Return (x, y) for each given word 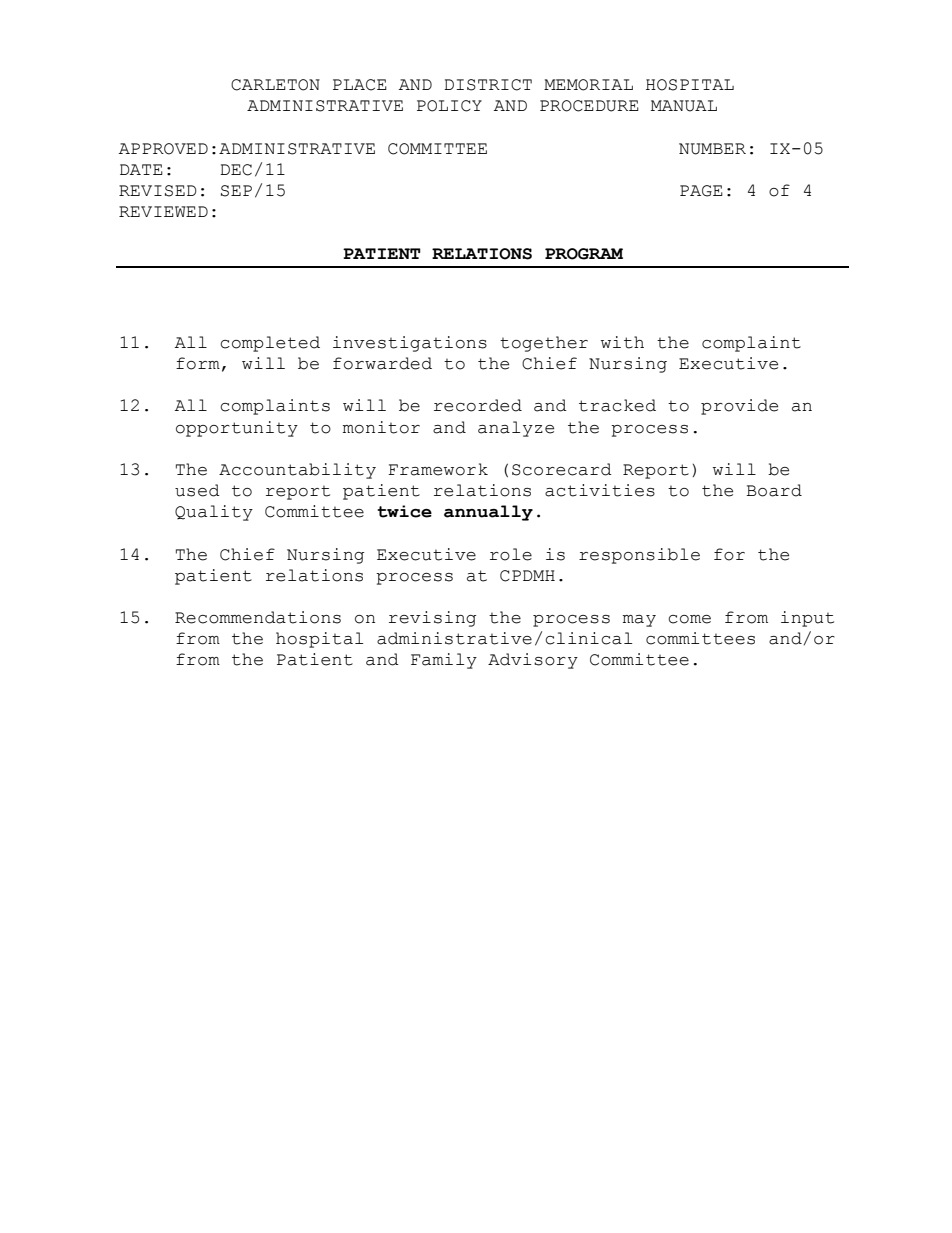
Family (444, 661)
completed (270, 344)
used (197, 490)
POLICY (449, 106)
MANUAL (684, 106)
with (622, 342)
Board (774, 490)
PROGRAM (584, 254)
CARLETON (275, 85)
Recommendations (258, 617)
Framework (438, 469)
